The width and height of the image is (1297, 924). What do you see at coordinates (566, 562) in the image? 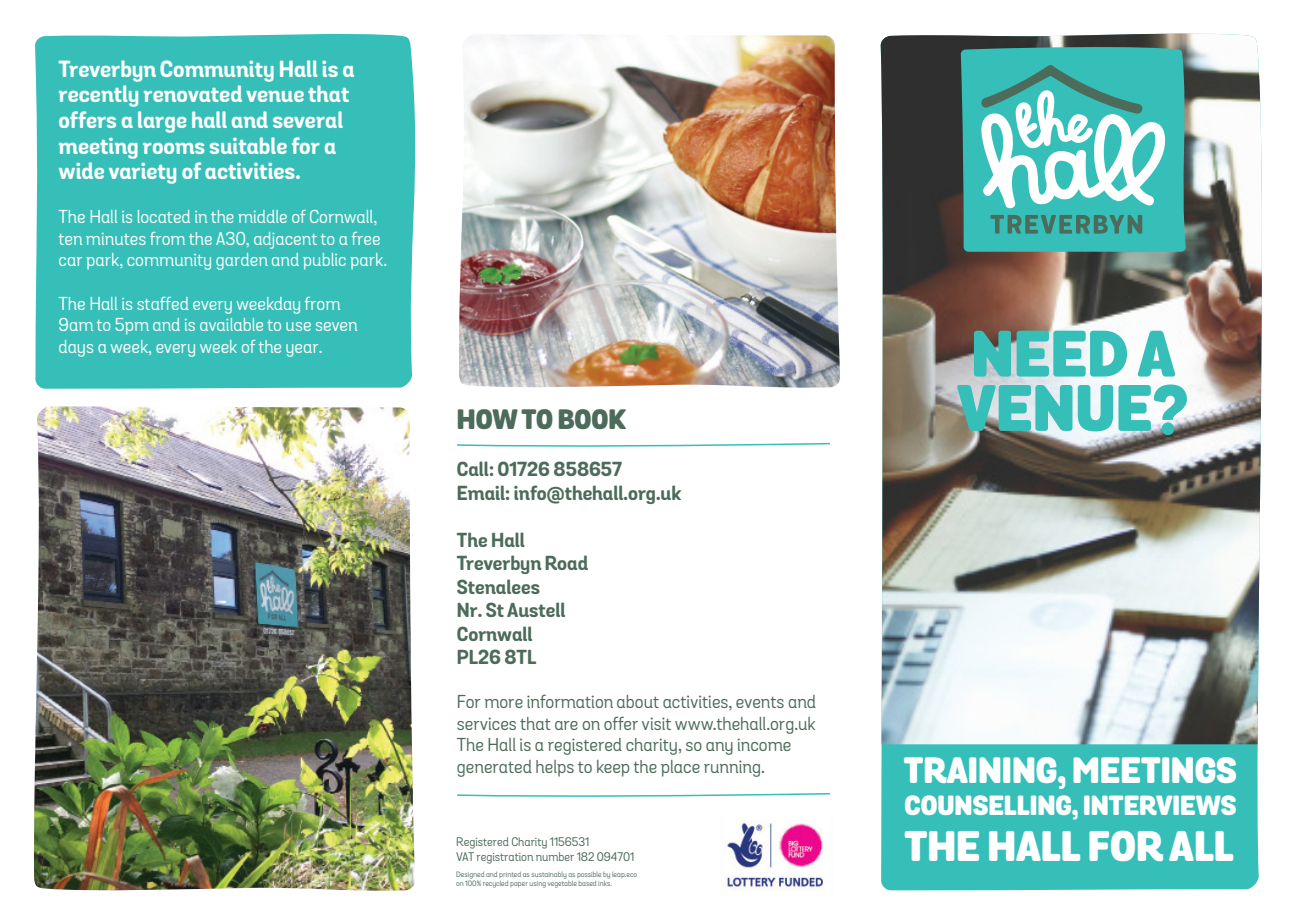
I see `Road` at bounding box center [566, 562].
